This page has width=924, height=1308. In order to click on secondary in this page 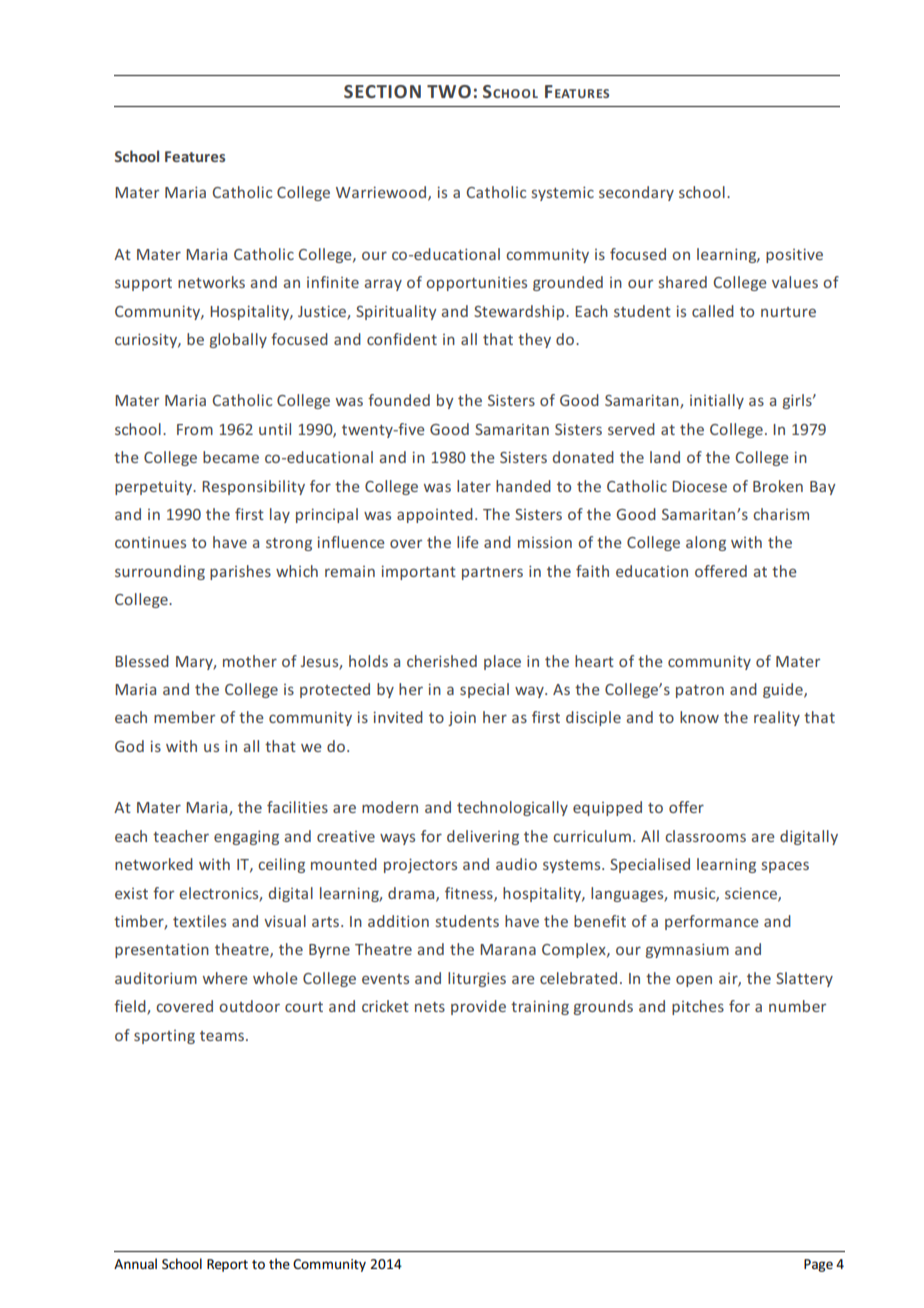, I will do `click(636, 193)`.
